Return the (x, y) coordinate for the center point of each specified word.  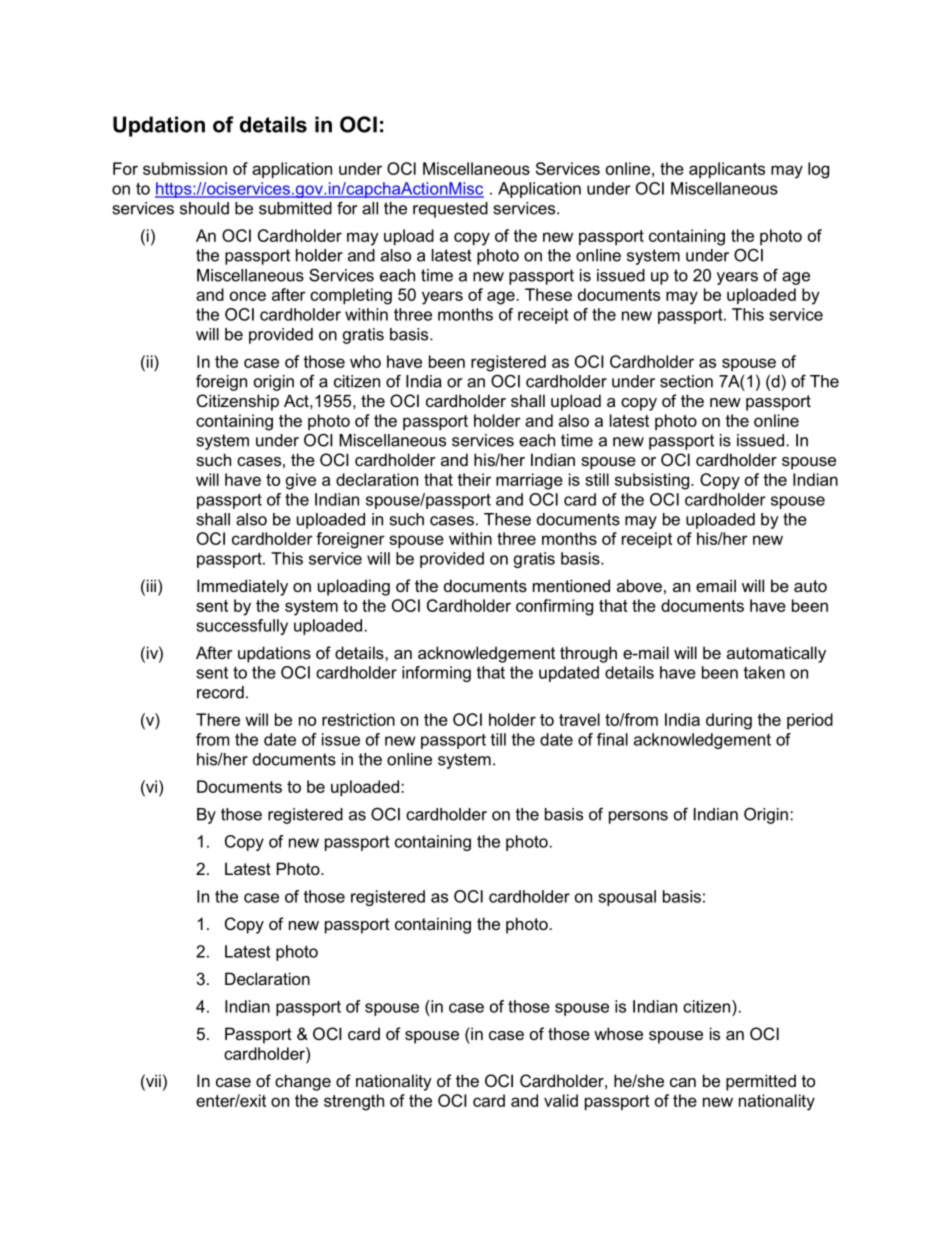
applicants (727, 170)
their (474, 479)
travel (579, 719)
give (301, 481)
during (729, 721)
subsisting (653, 481)
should (204, 208)
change (303, 1082)
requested (450, 210)
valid (561, 1100)
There (218, 719)
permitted (761, 1082)
